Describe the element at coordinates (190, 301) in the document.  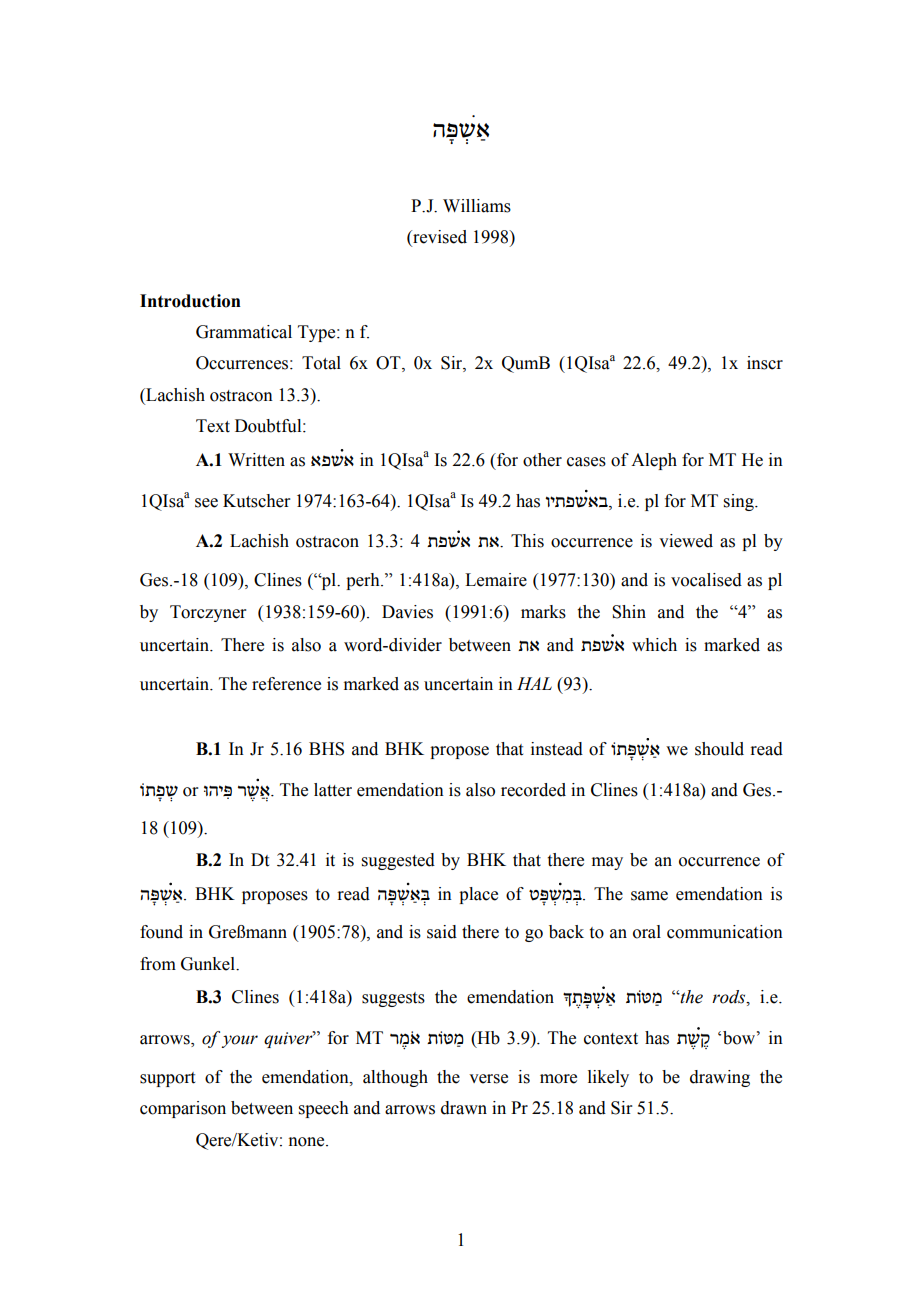
I see `Introduction` at that location.
